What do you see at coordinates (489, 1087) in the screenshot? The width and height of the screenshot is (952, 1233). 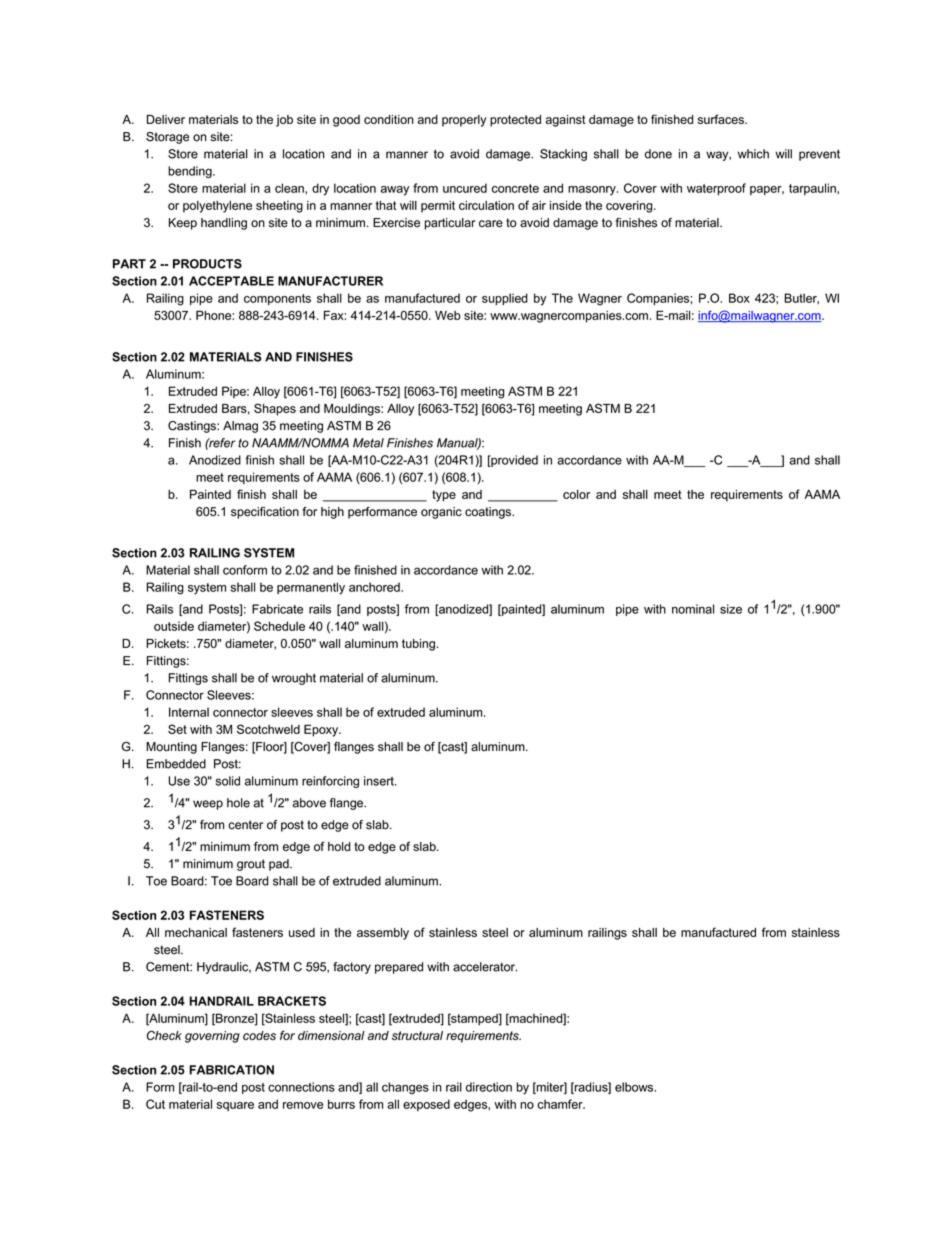 I see `direction` at bounding box center [489, 1087].
